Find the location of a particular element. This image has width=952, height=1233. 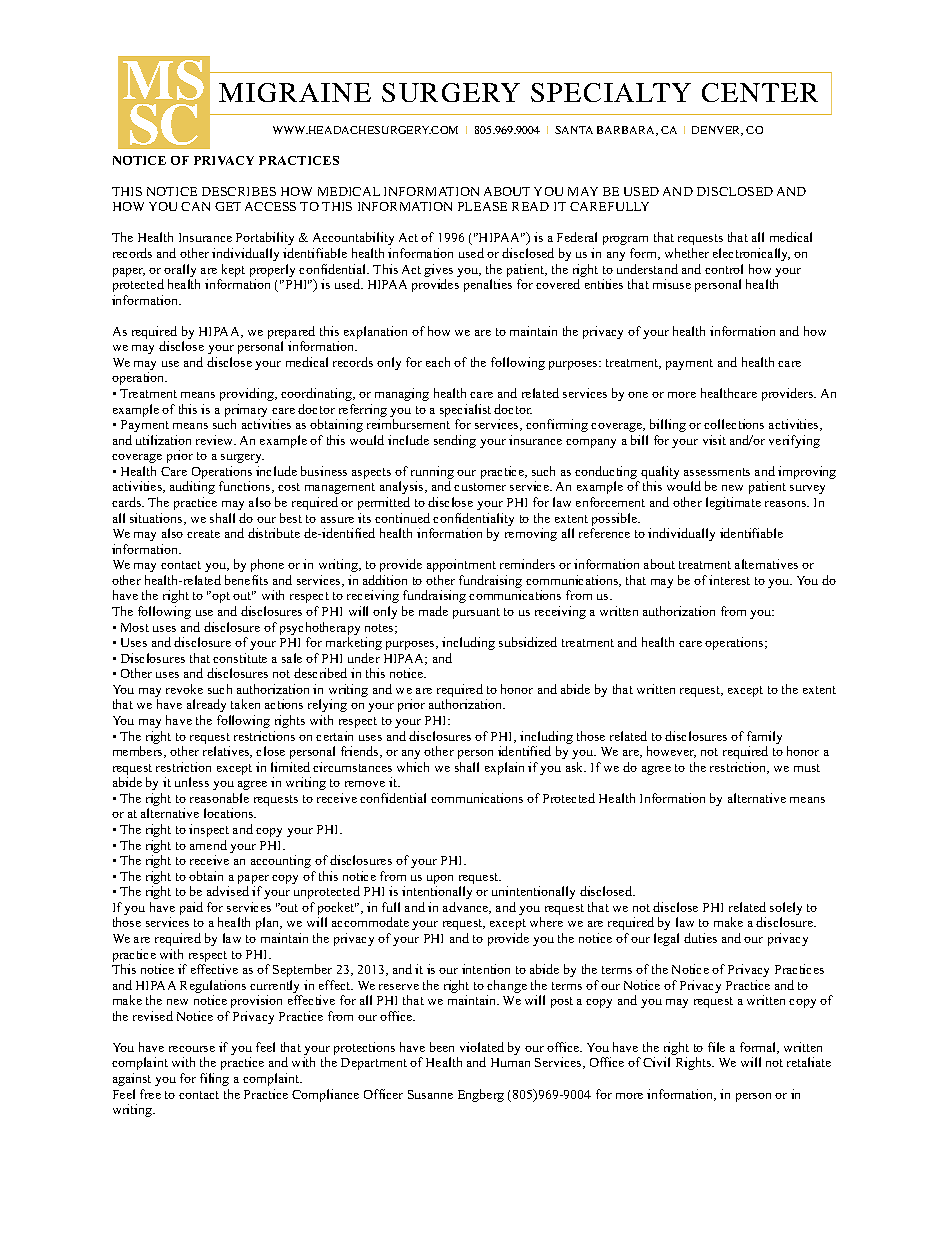

auditing is located at coordinates (192, 487).
